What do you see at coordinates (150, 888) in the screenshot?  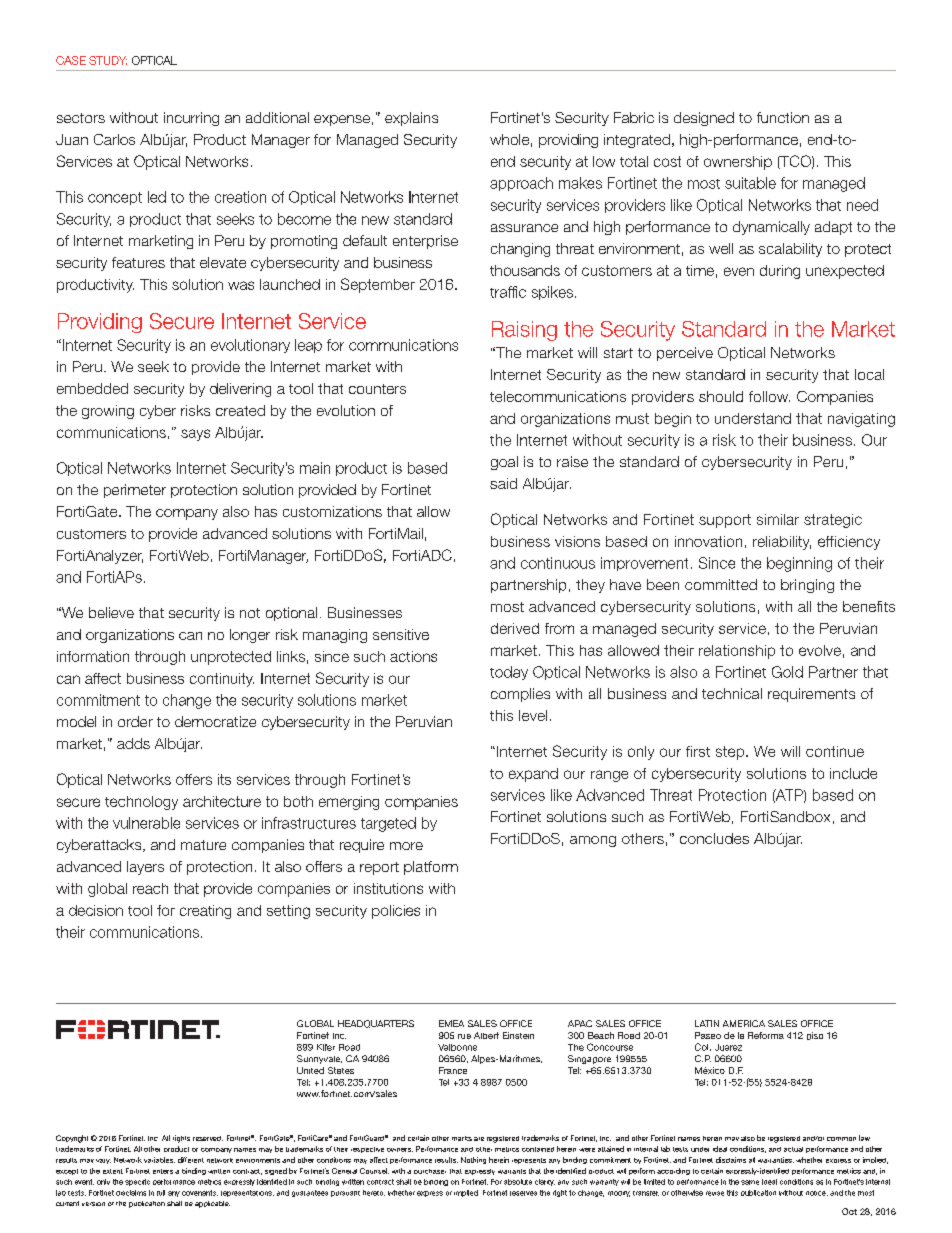 I see `reach` at bounding box center [150, 888].
